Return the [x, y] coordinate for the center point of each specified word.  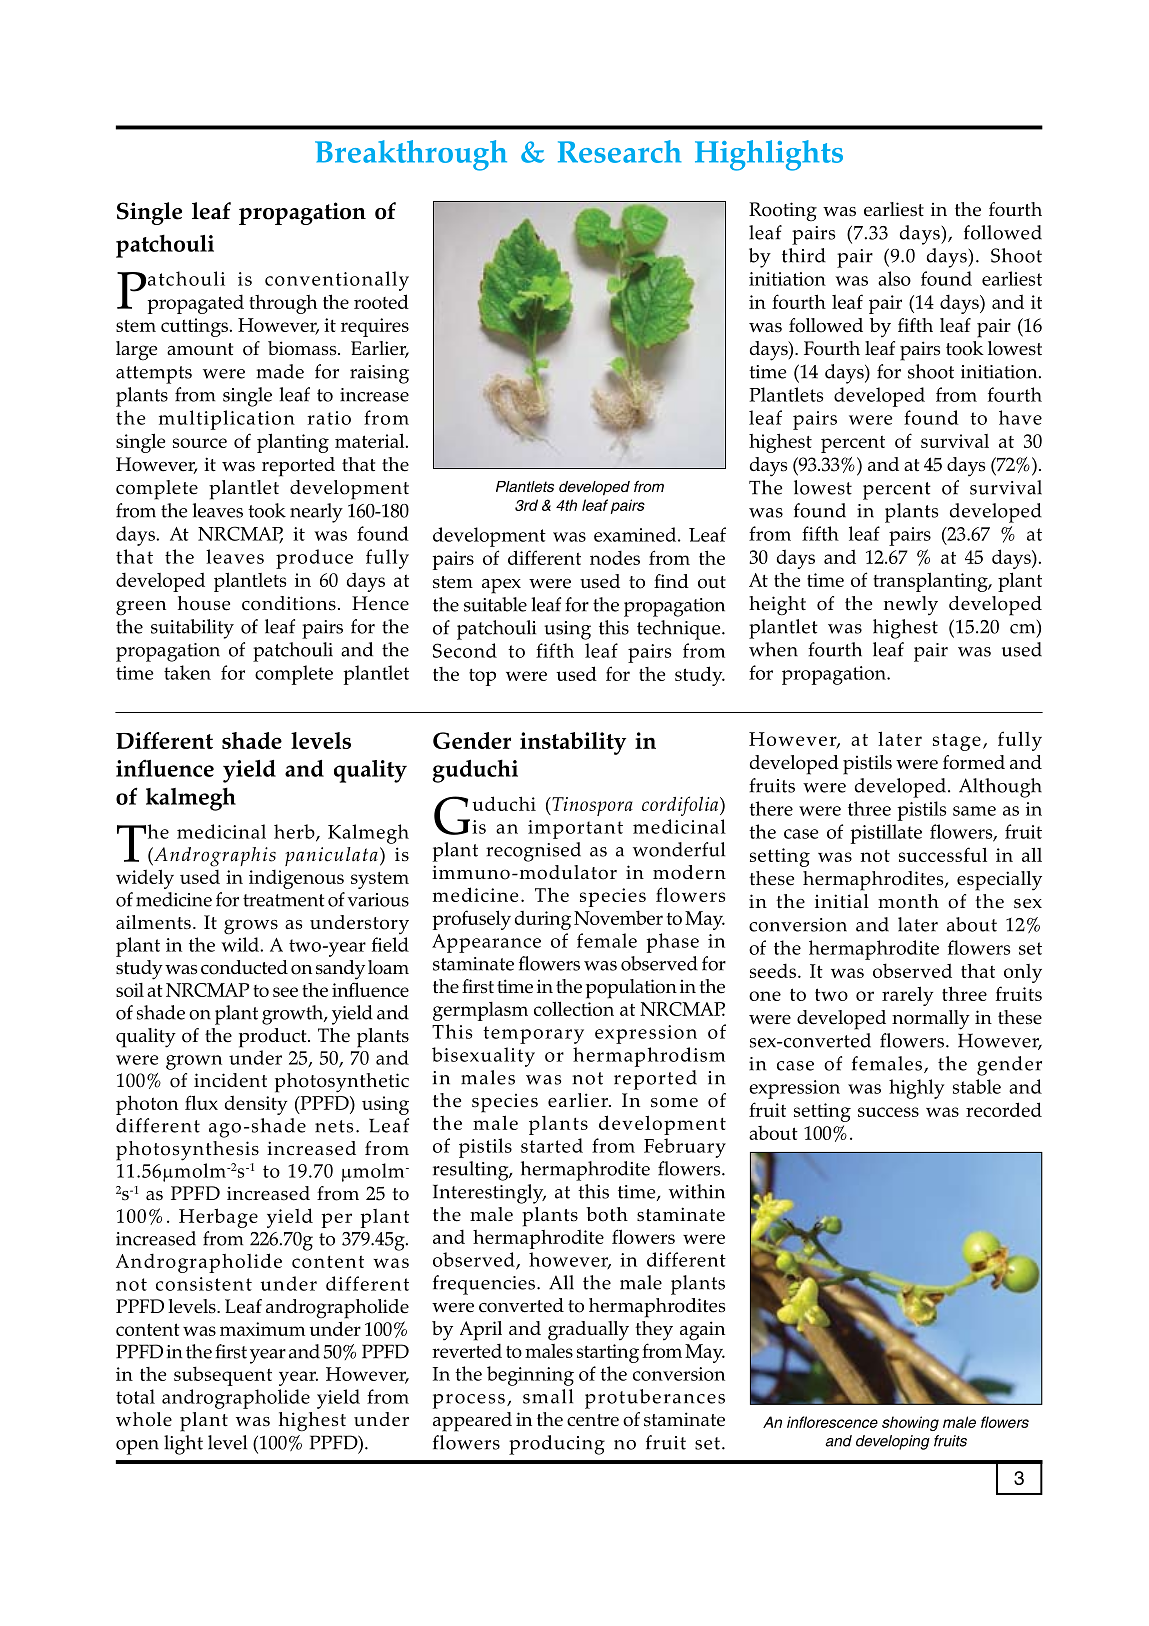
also [894, 278]
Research [619, 151]
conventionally [337, 281]
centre [593, 1420]
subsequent [223, 1376]
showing [910, 1423]
